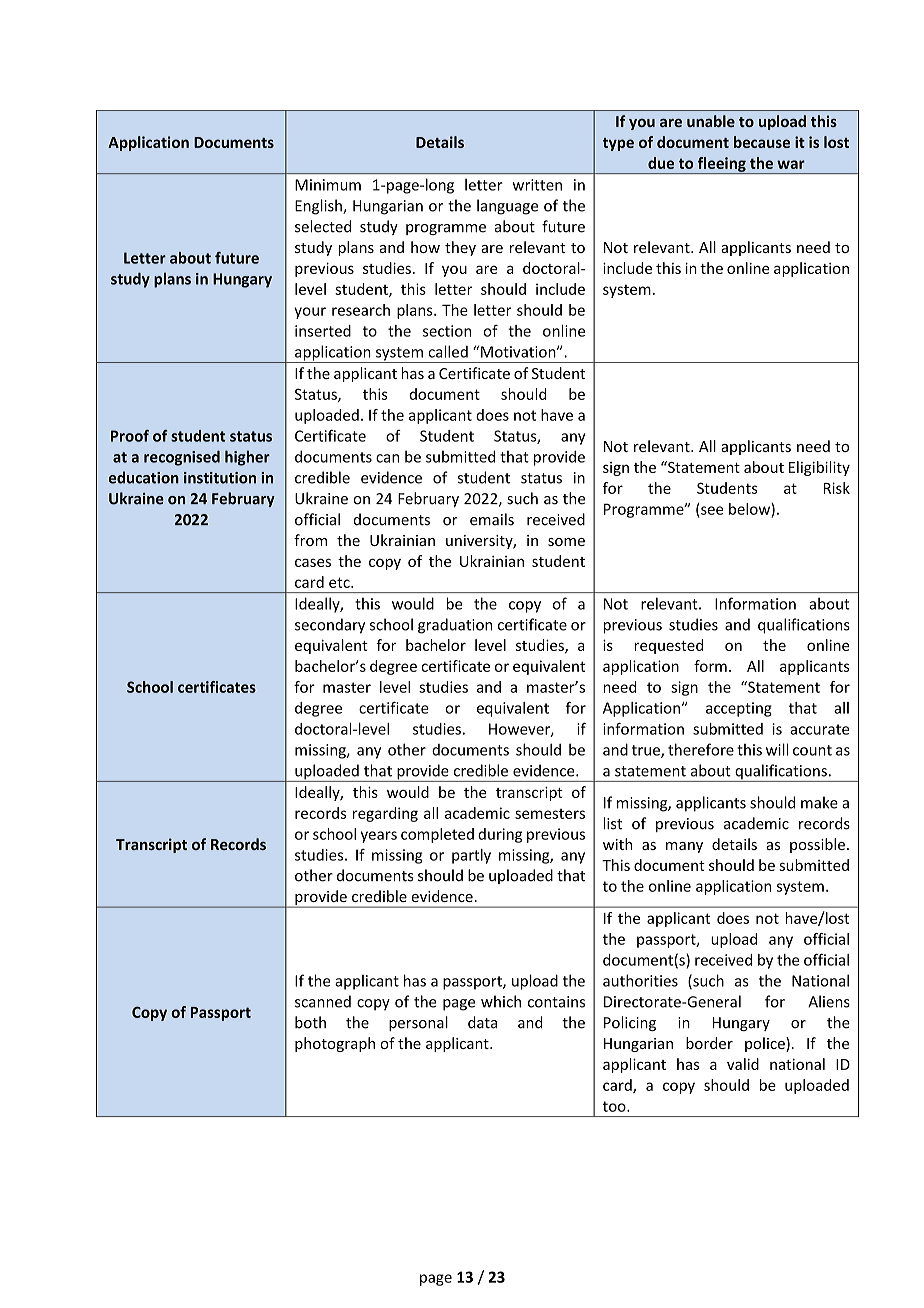  What do you see at coordinates (537, 185) in the page?
I see `written` at bounding box center [537, 185].
